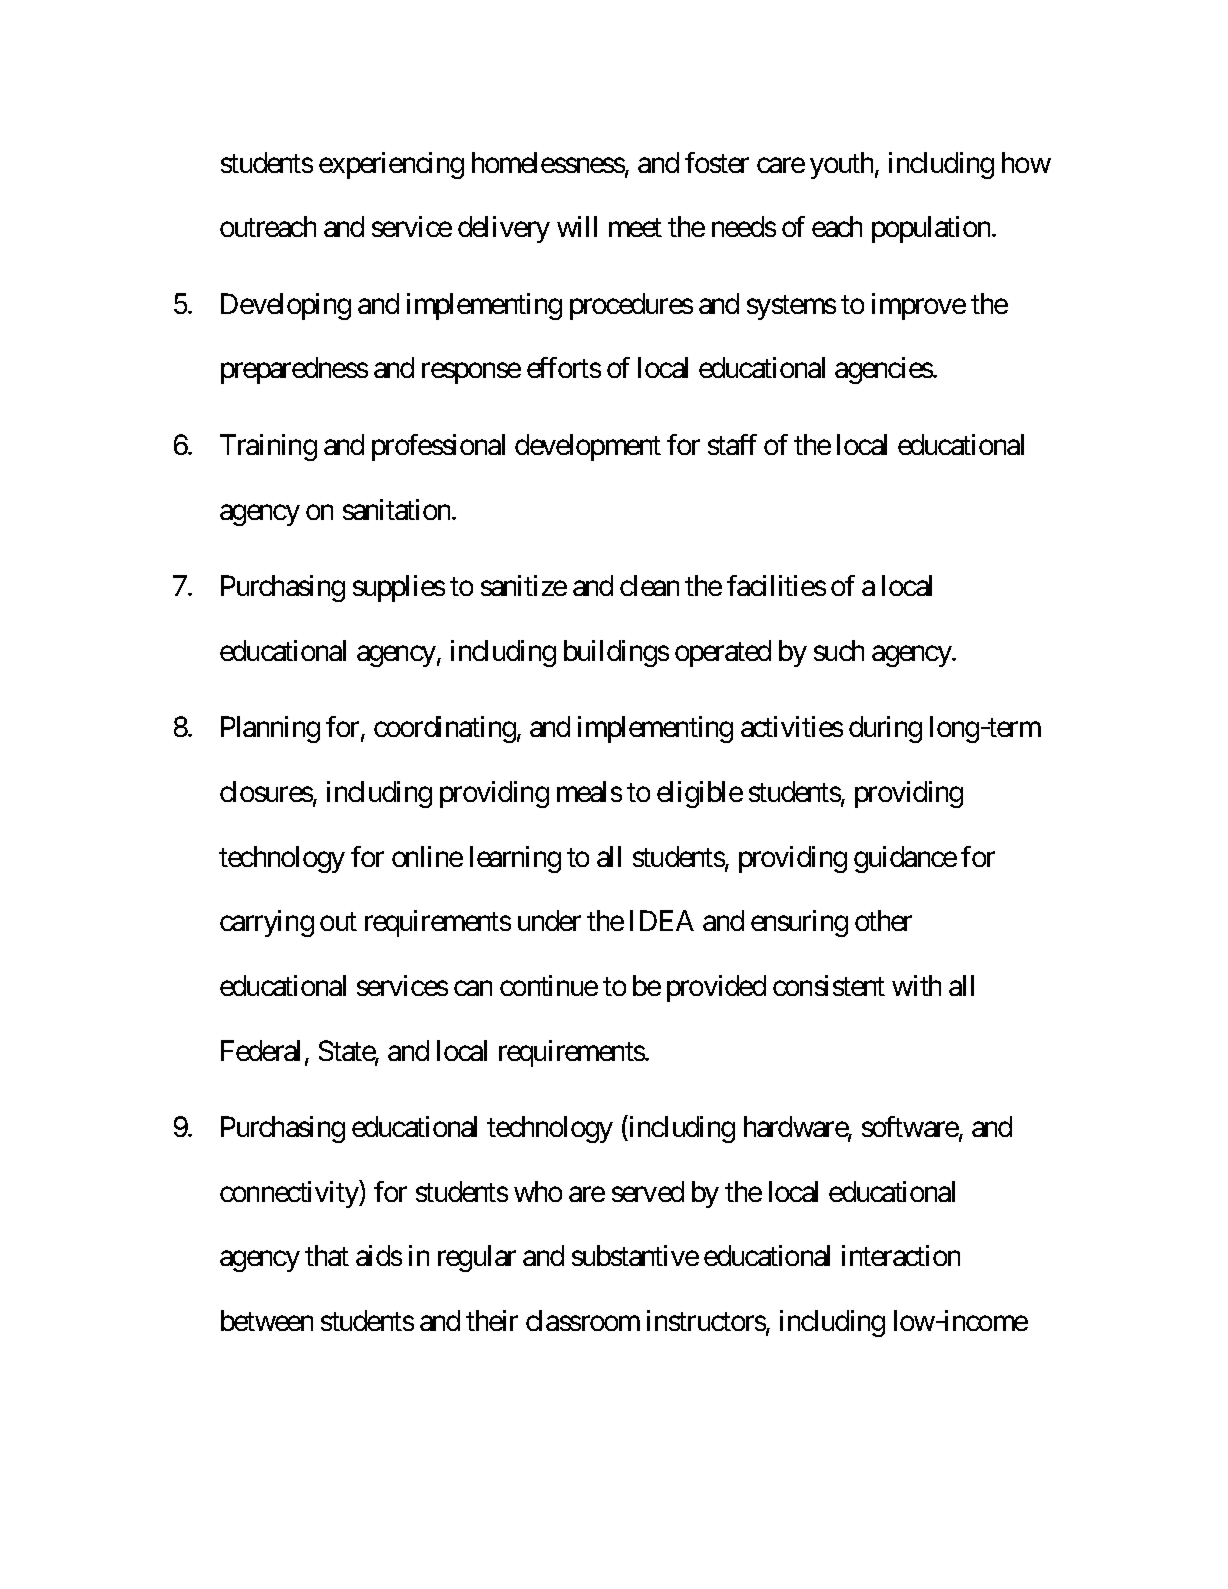  What do you see at coordinates (839, 650) in the image?
I see `such` at bounding box center [839, 650].
